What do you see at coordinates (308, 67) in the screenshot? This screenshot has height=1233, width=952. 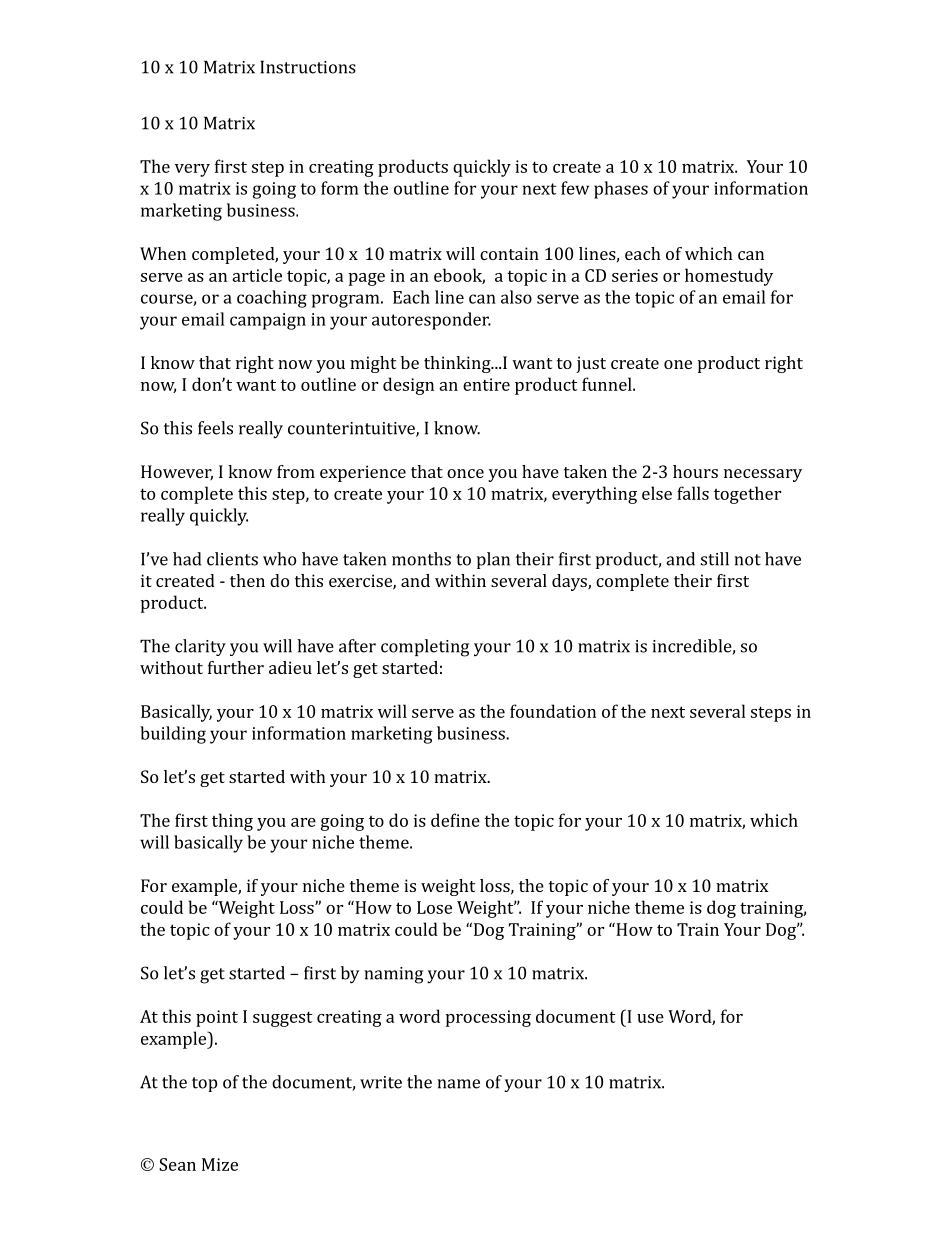 I see `Instructions` at bounding box center [308, 67].
